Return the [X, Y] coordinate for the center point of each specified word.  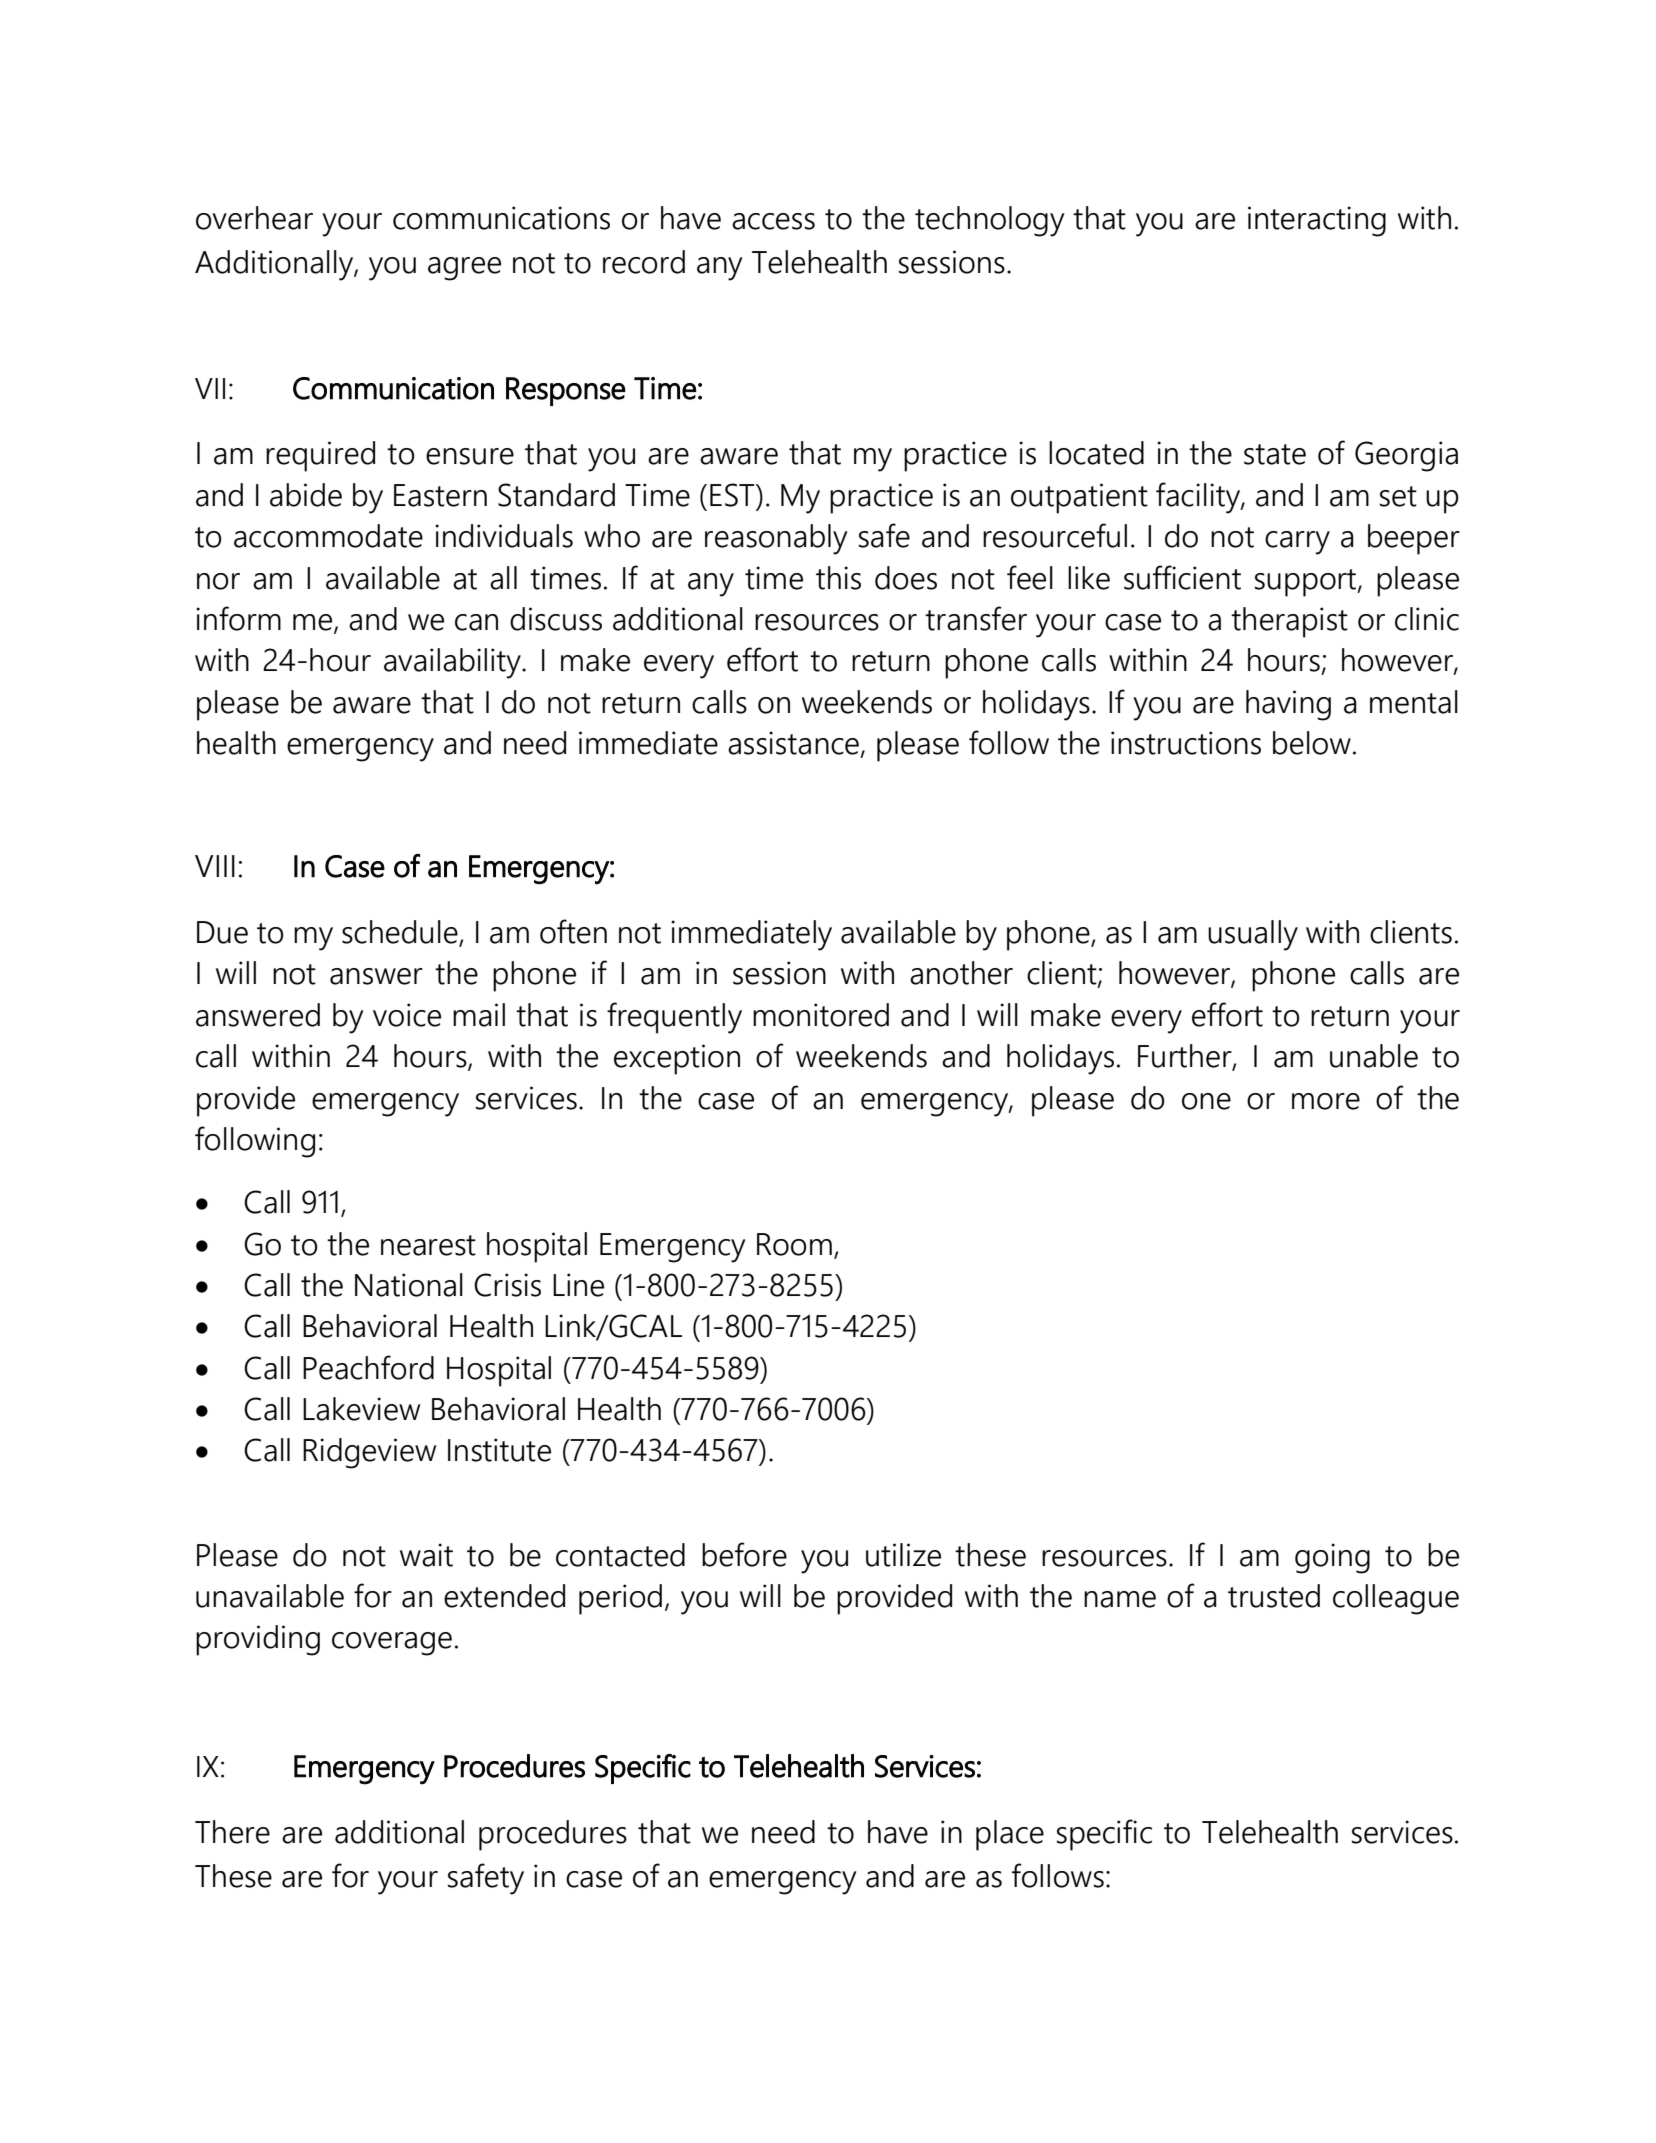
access [773, 221]
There [232, 1832]
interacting [1317, 221]
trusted [1274, 1596]
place [1010, 1835]
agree [464, 269]
